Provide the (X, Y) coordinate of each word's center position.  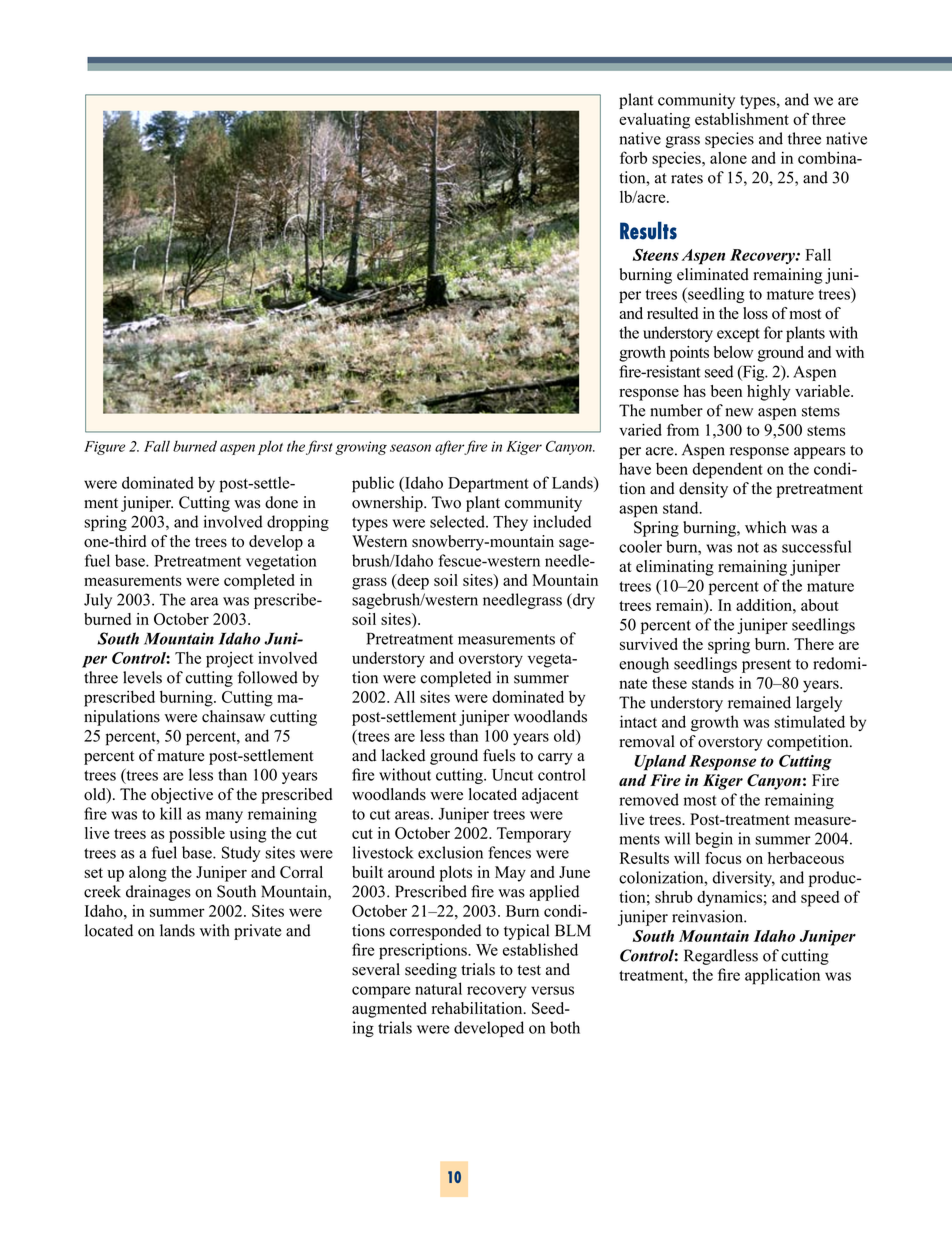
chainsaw (233, 716)
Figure (104, 448)
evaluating (654, 121)
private (257, 932)
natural (438, 988)
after (450, 447)
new (739, 412)
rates (687, 178)
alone (728, 158)
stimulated (809, 721)
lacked (403, 755)
